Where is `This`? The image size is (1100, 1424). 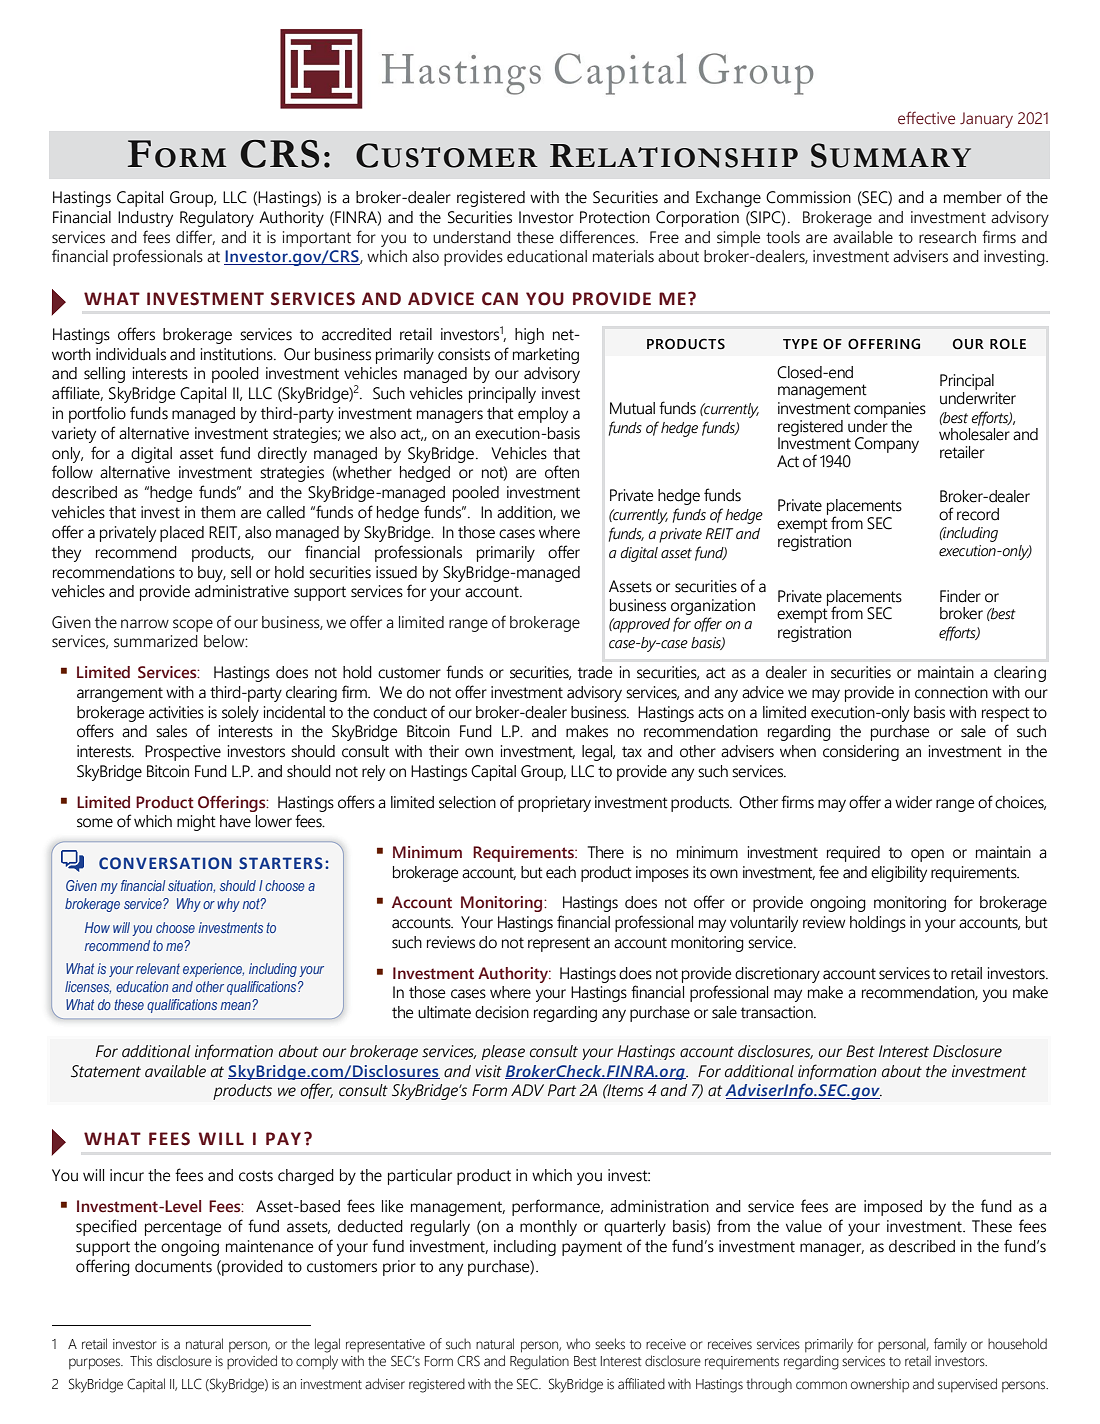
This is located at coordinates (141, 1361).
